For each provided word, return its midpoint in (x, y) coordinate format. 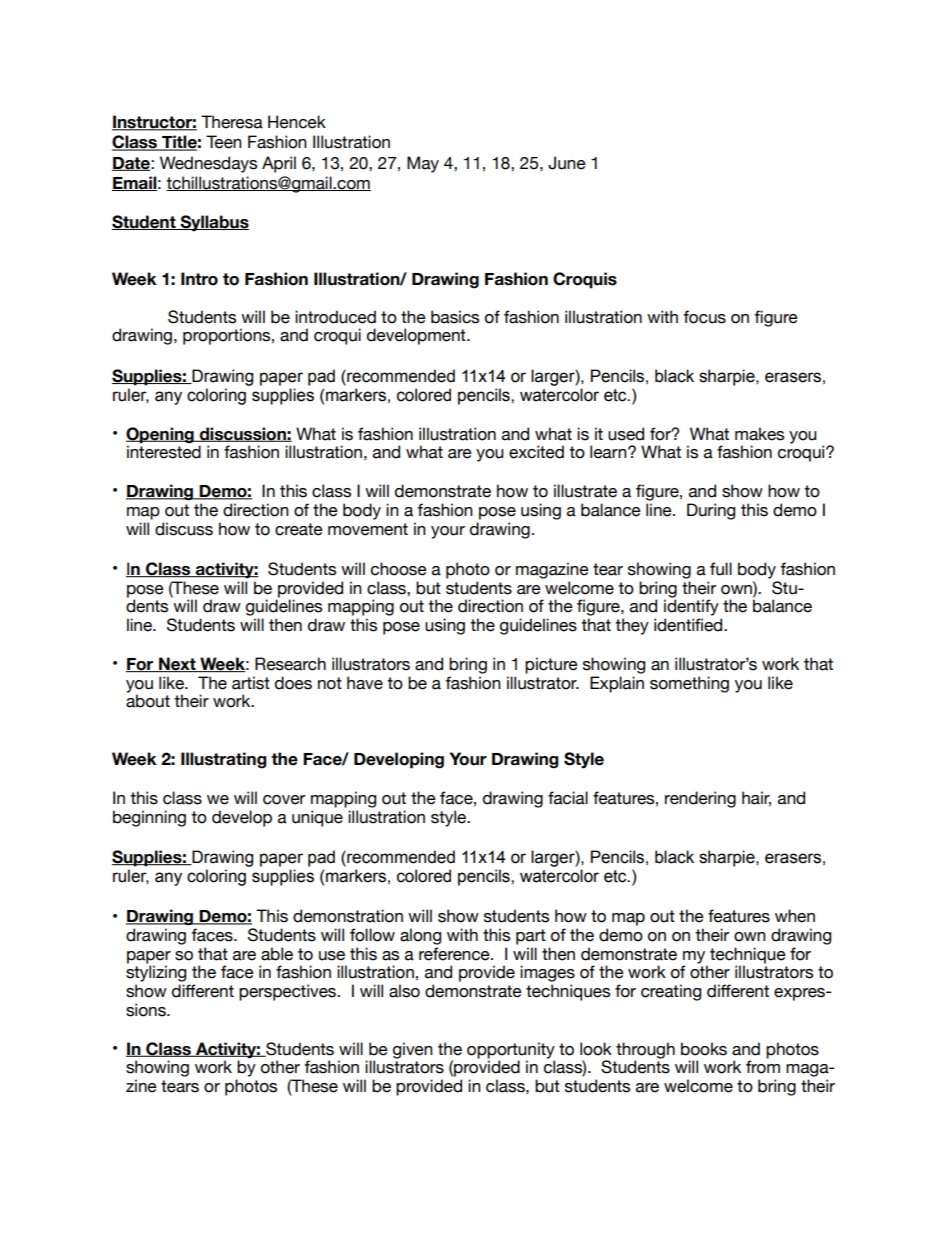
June (567, 163)
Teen (224, 142)
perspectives (288, 992)
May (423, 164)
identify (691, 607)
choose (399, 569)
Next (177, 664)
